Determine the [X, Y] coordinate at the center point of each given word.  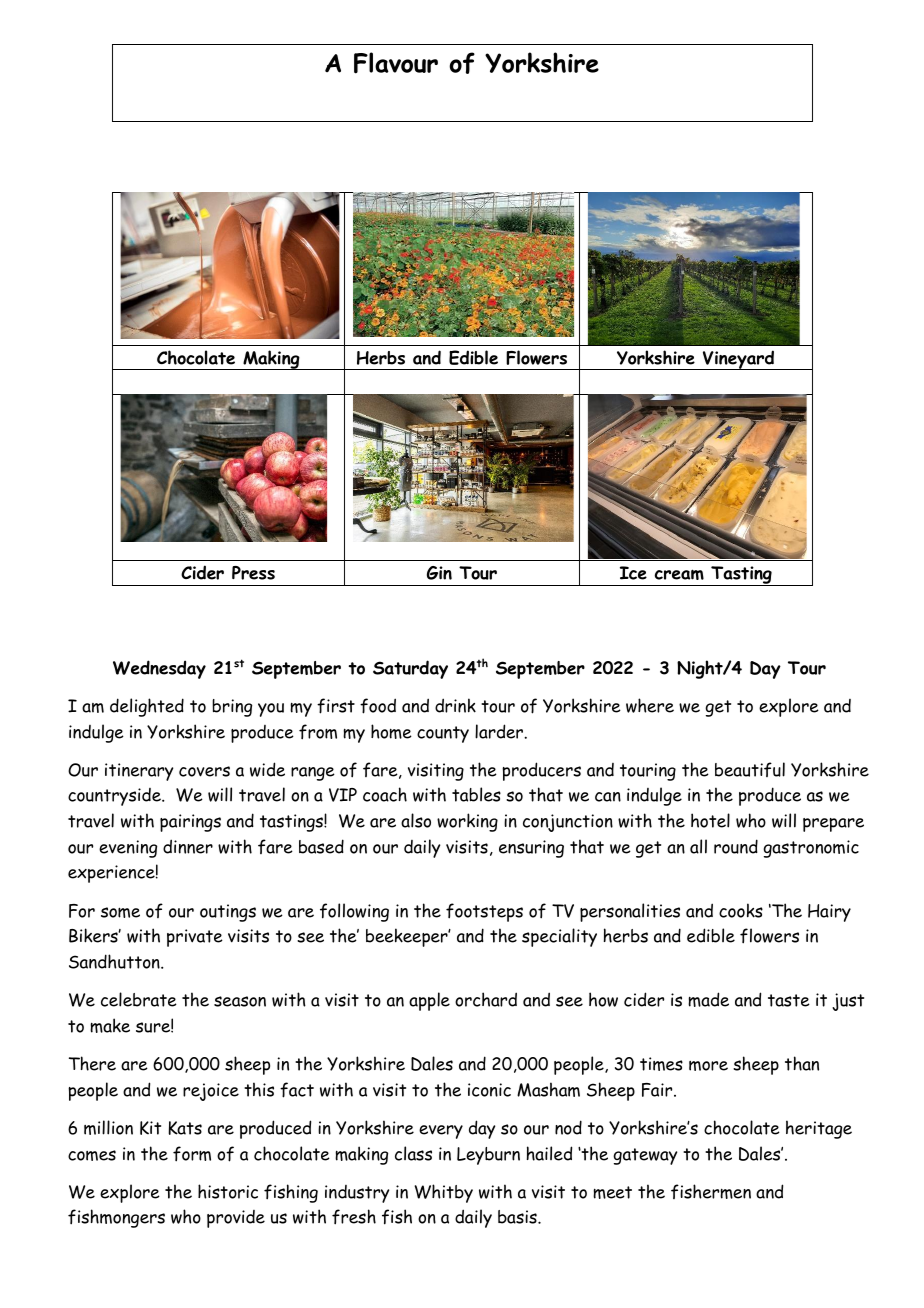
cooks [741, 910]
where [650, 705]
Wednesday [159, 669]
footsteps [484, 912]
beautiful [750, 769]
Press [253, 573]
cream [679, 574]
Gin [439, 573]
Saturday [410, 669]
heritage [819, 1129]
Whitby [443, 1193]
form [192, 1154]
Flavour [396, 63]
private [195, 938]
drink [455, 705]
